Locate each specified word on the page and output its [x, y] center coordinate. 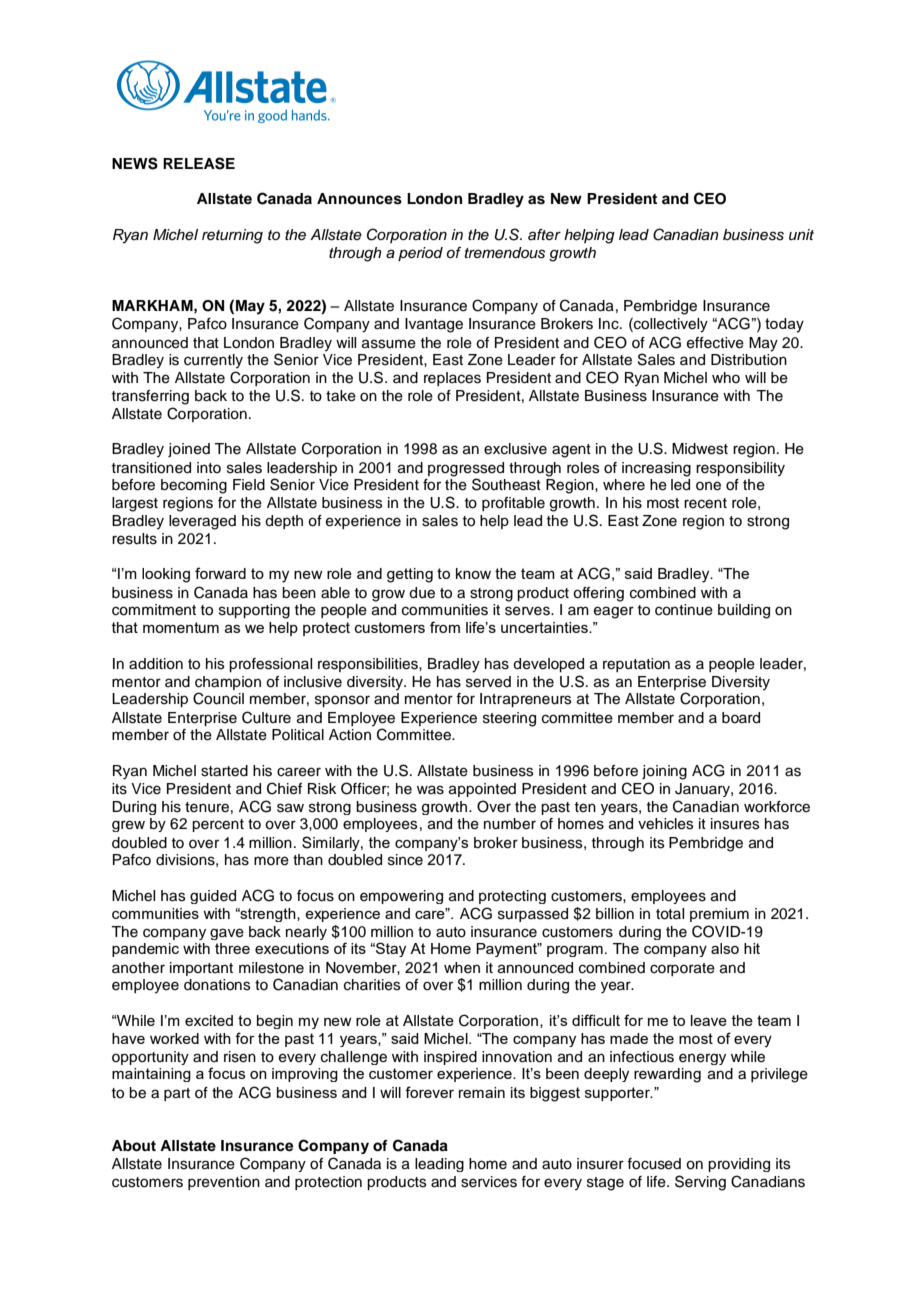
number [510, 824]
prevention [224, 1183]
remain [482, 1092]
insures [735, 824]
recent [705, 503]
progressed [466, 469]
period [420, 254]
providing [739, 1165]
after [544, 235]
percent [218, 825]
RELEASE [199, 163]
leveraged [202, 522]
